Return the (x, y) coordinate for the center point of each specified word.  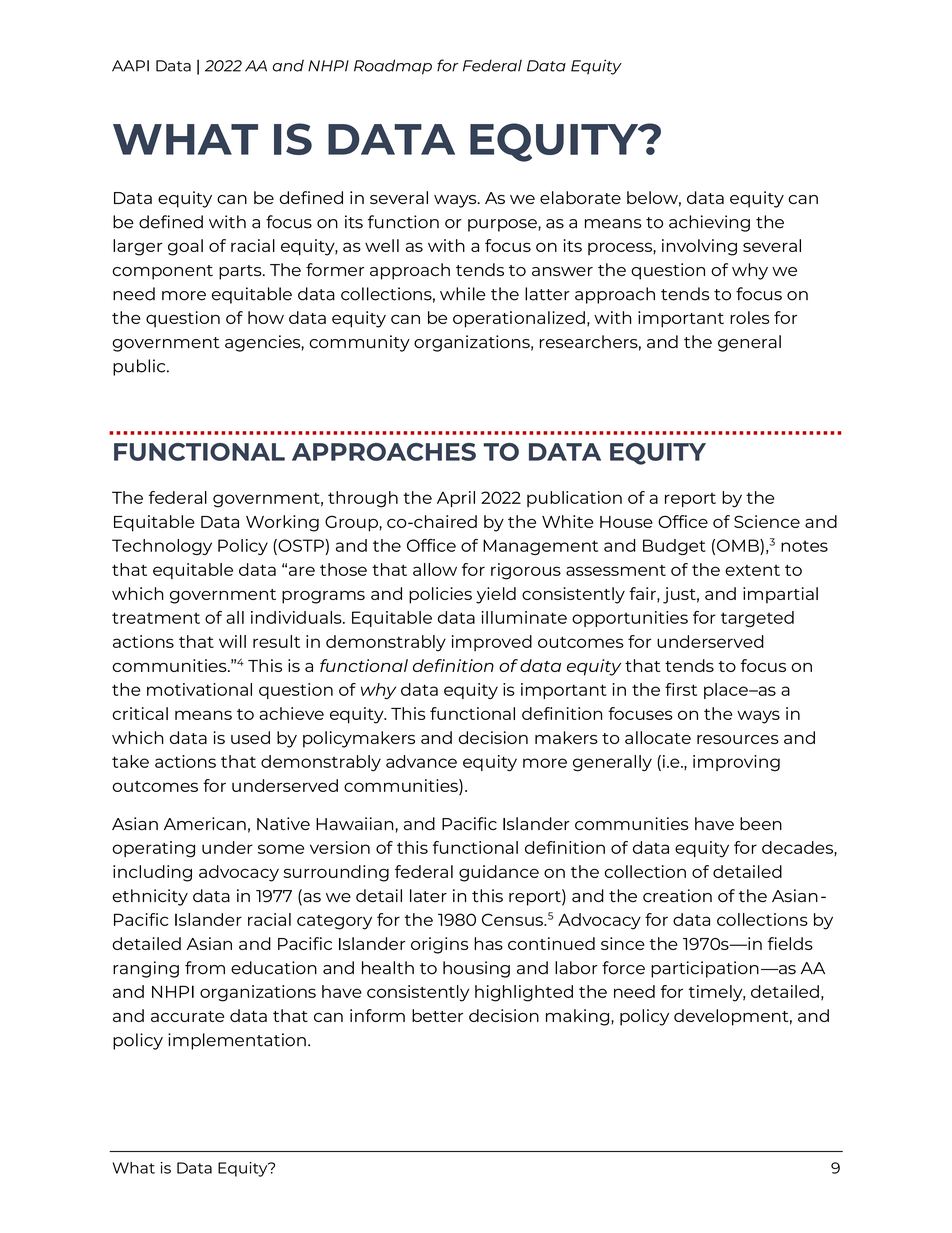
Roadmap (393, 67)
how (266, 317)
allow (435, 569)
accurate (187, 1016)
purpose (503, 225)
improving (736, 763)
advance (421, 761)
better (437, 1015)
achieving (709, 223)
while (463, 294)
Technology (162, 547)
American (205, 824)
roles (750, 317)
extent (752, 570)
